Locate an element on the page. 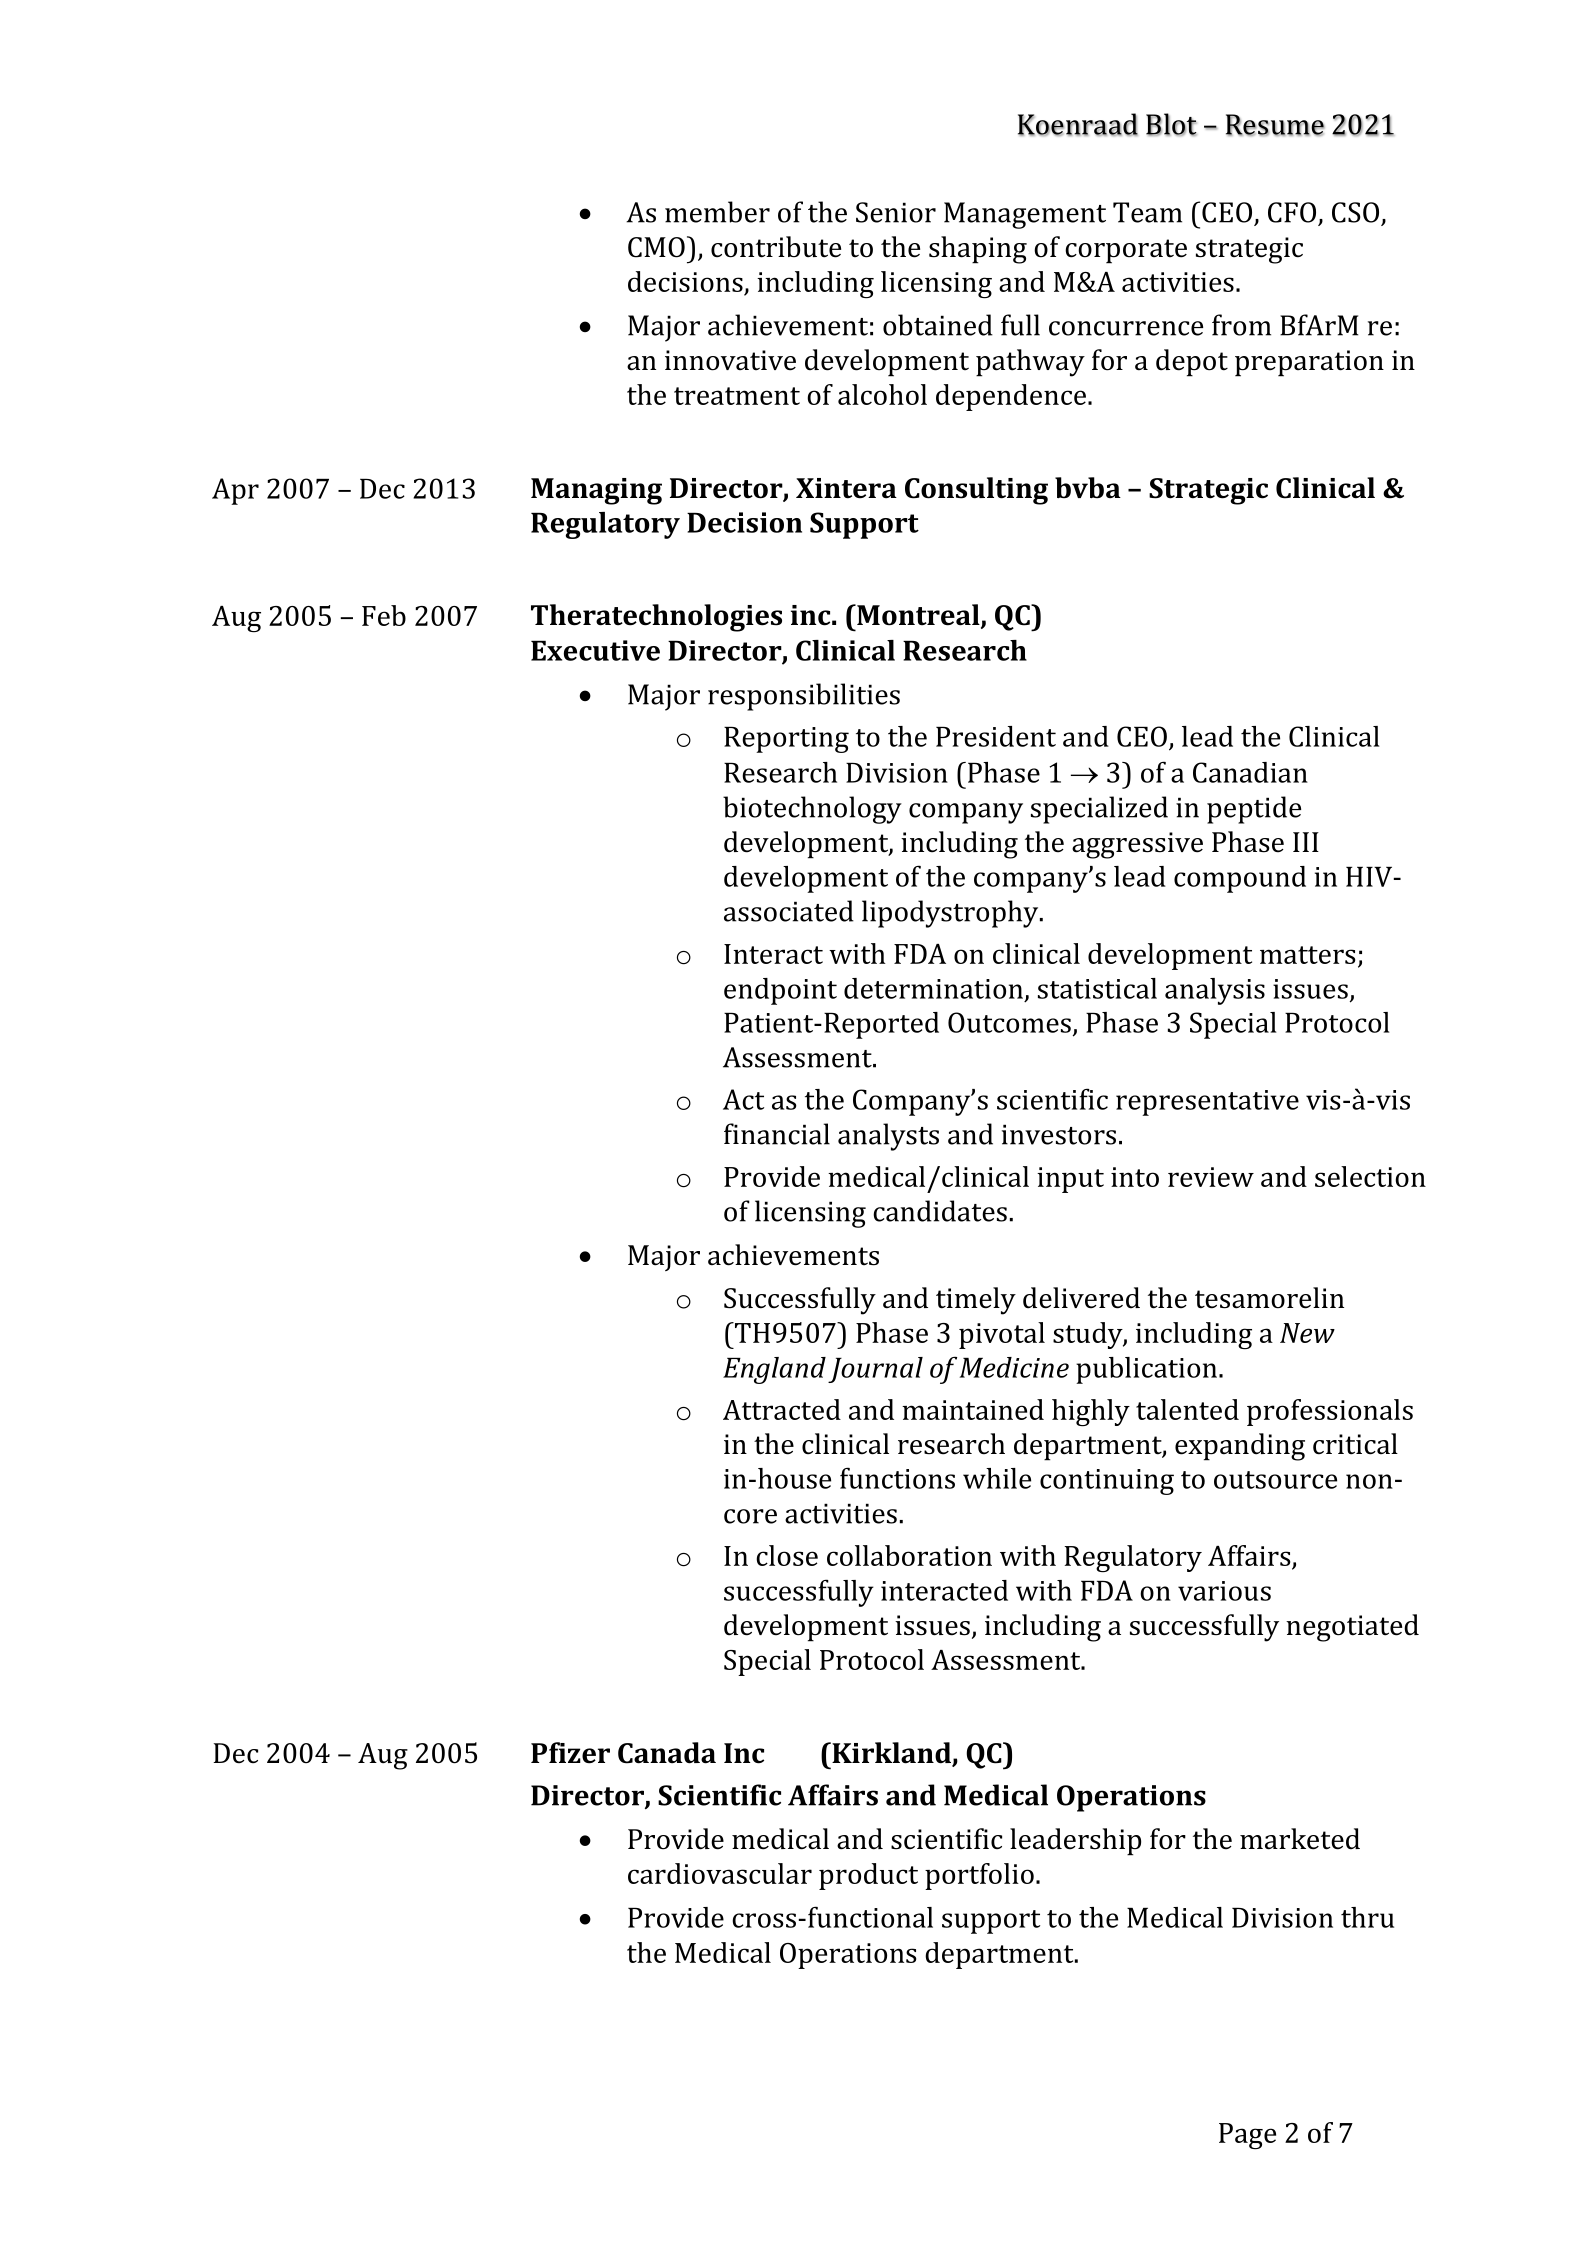  CMO is located at coordinates (656, 247).
